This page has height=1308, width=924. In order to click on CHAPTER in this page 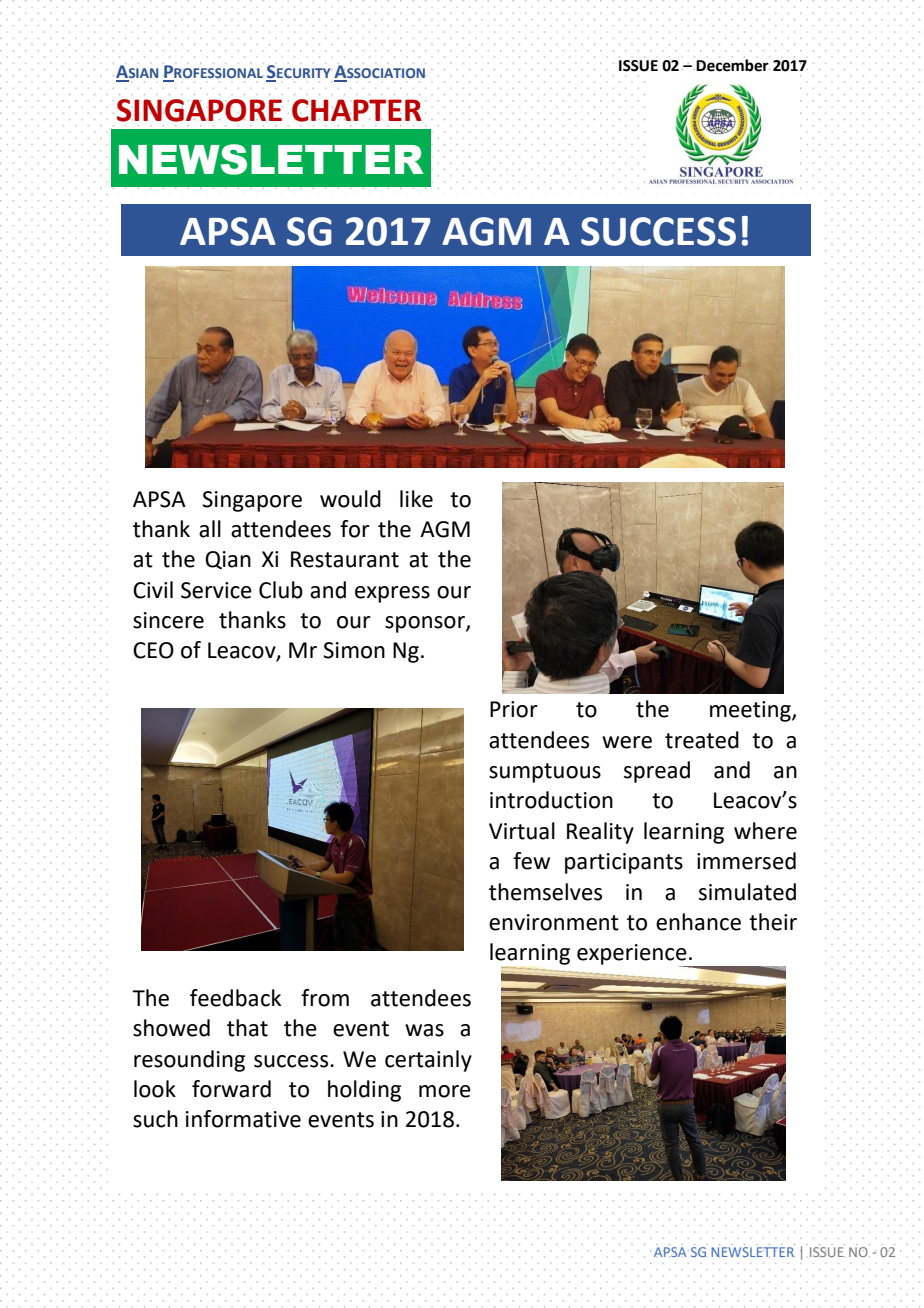, I will do `click(357, 110)`.
